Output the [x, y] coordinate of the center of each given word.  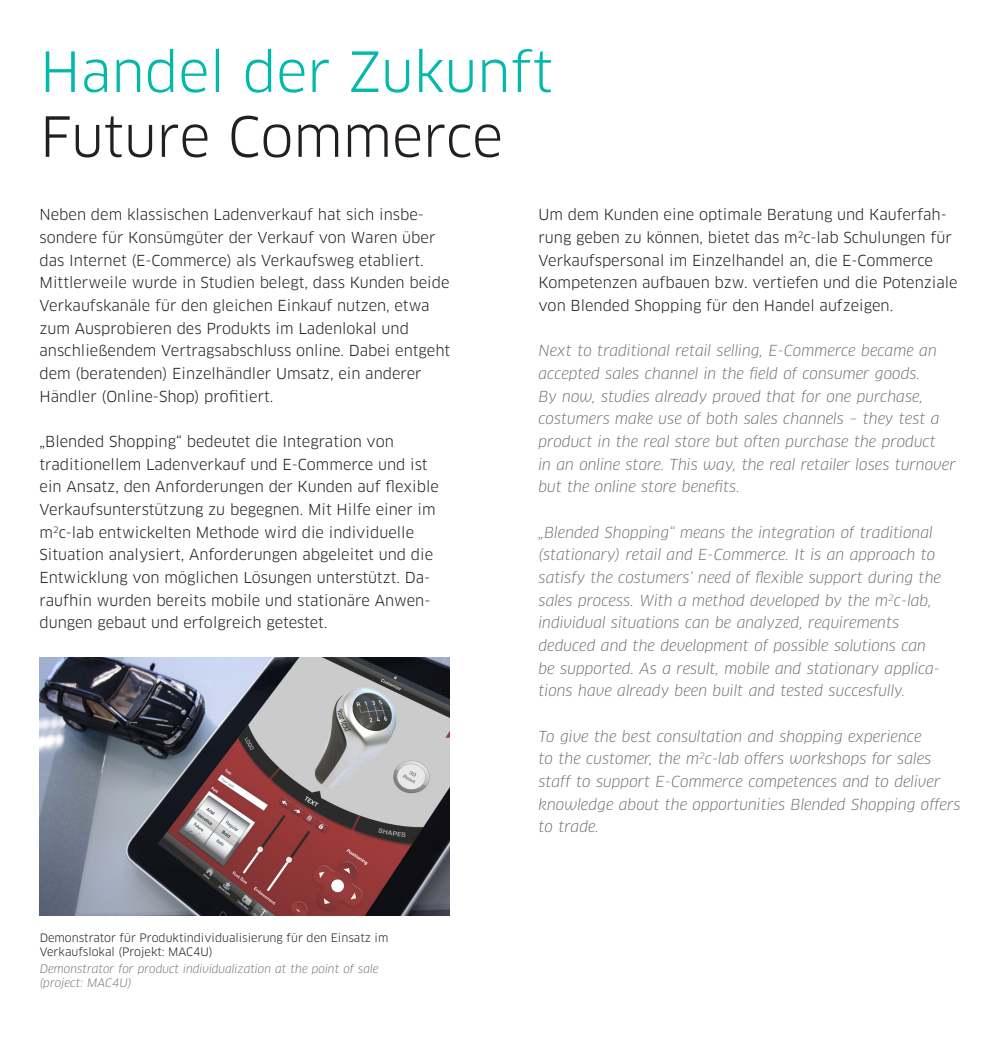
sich [360, 214]
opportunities [738, 805]
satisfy [562, 578]
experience [884, 737]
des [189, 328]
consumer [836, 374]
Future [126, 137]
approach [882, 555]
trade [578, 826]
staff [555, 781]
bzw [730, 282]
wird [280, 532]
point [325, 969]
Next [555, 350]
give [574, 737]
